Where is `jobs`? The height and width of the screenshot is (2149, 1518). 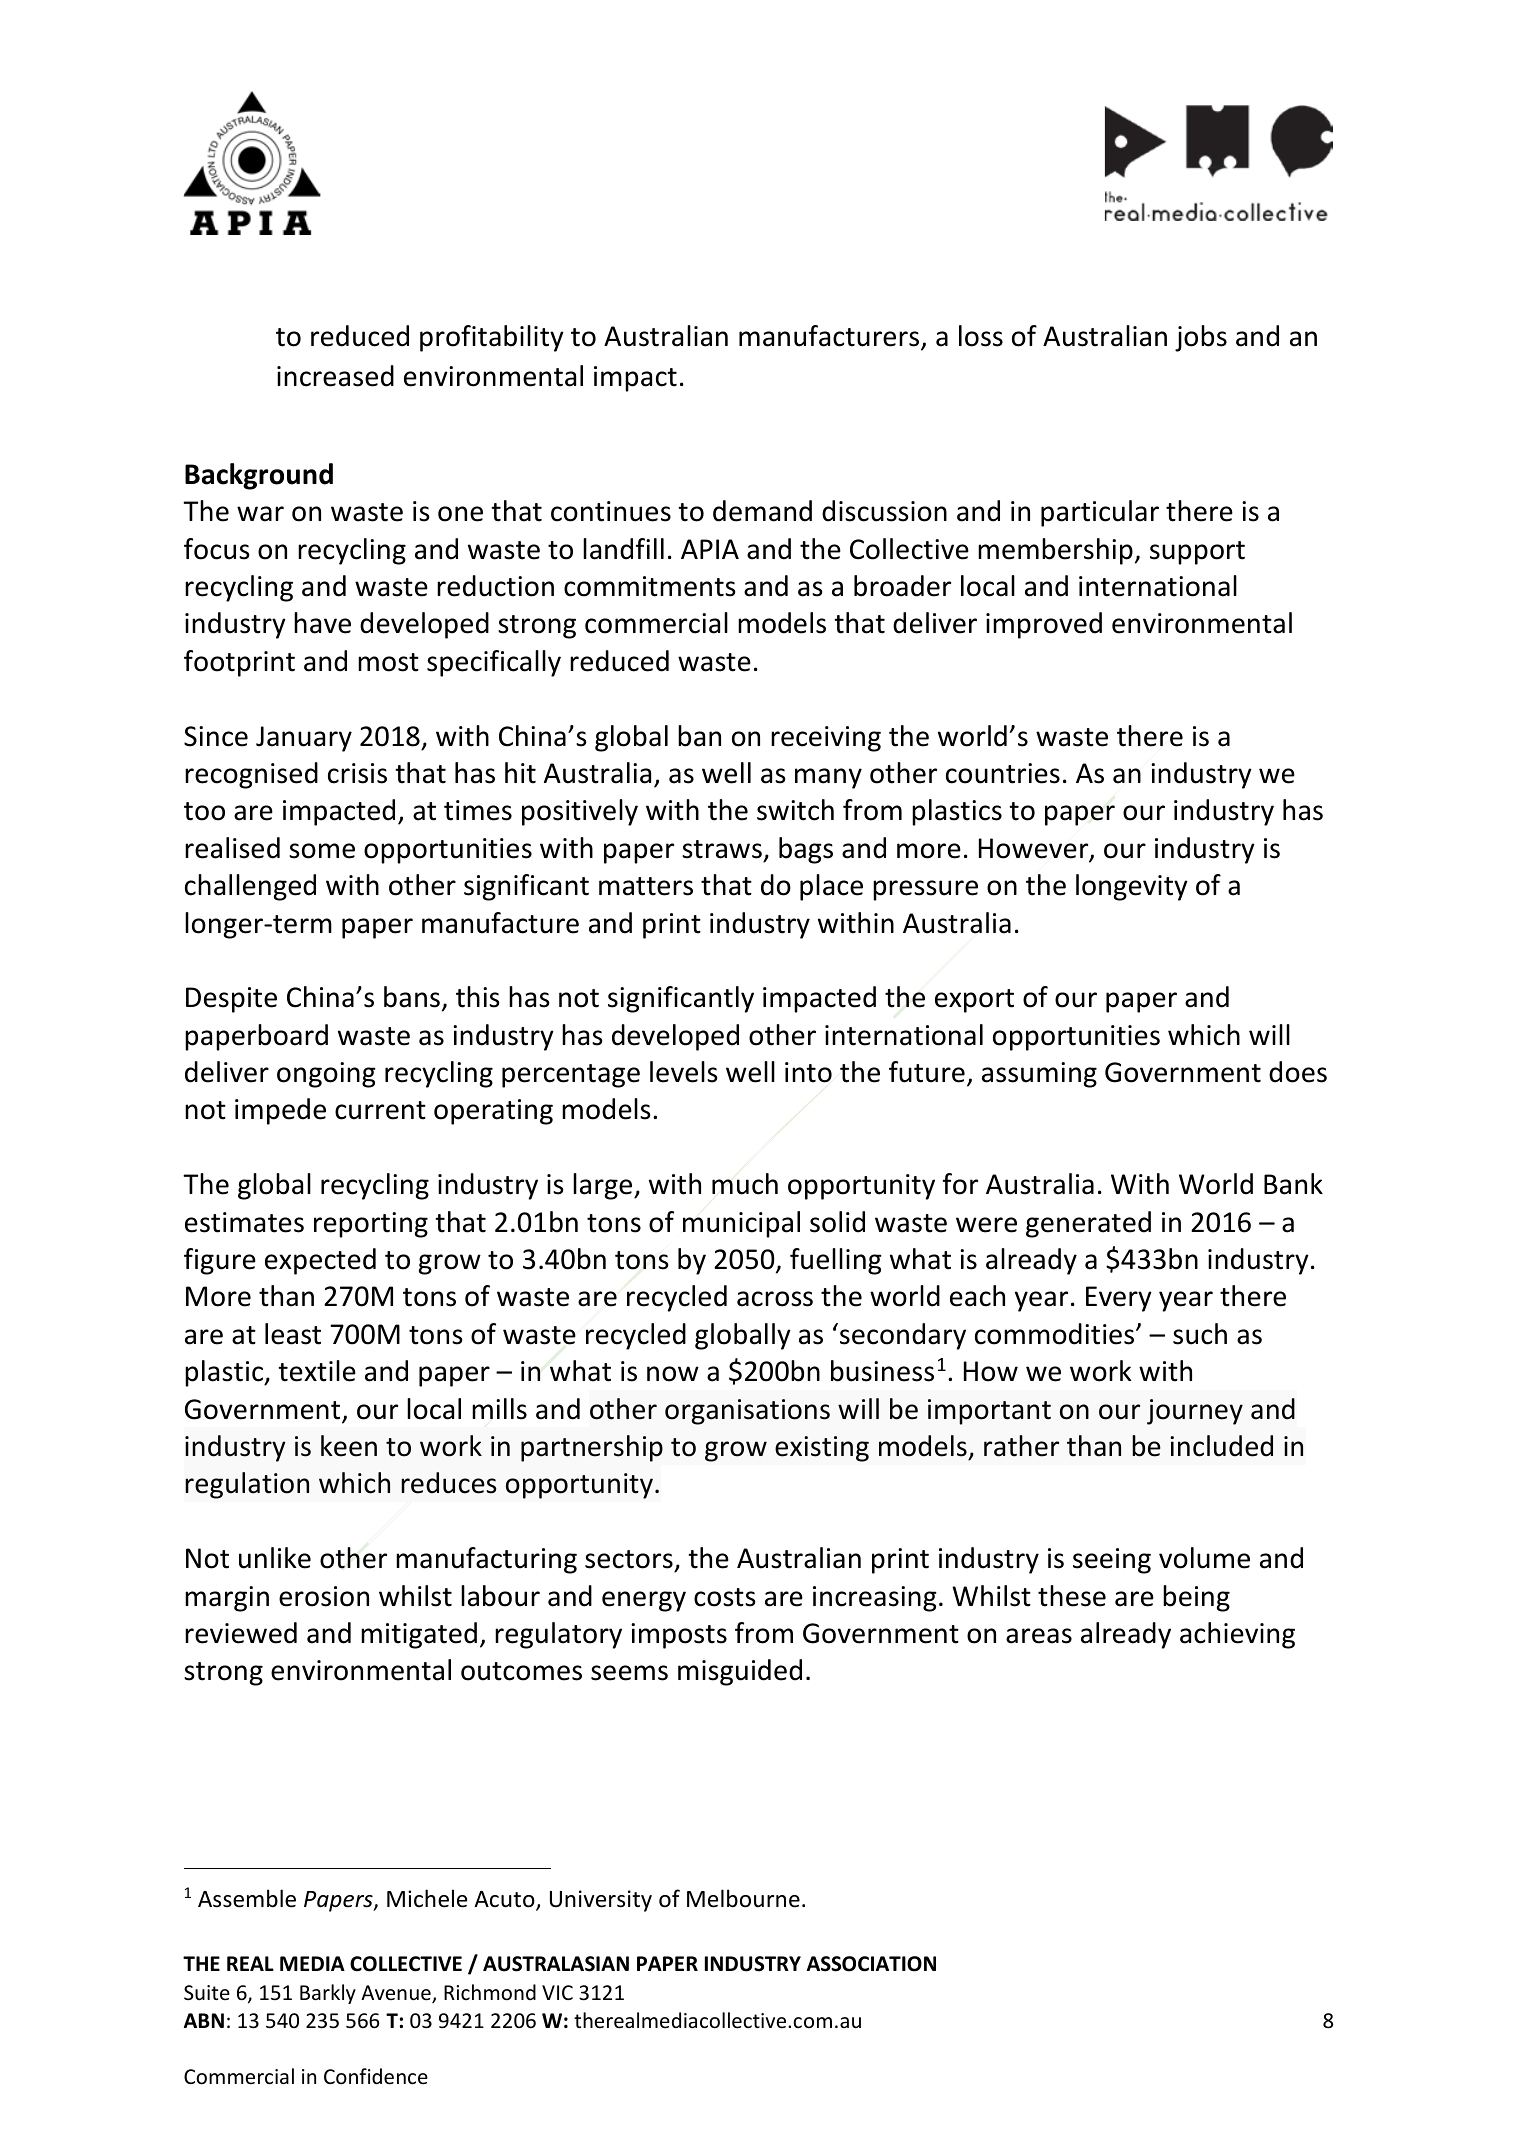
jobs is located at coordinates (1201, 338).
